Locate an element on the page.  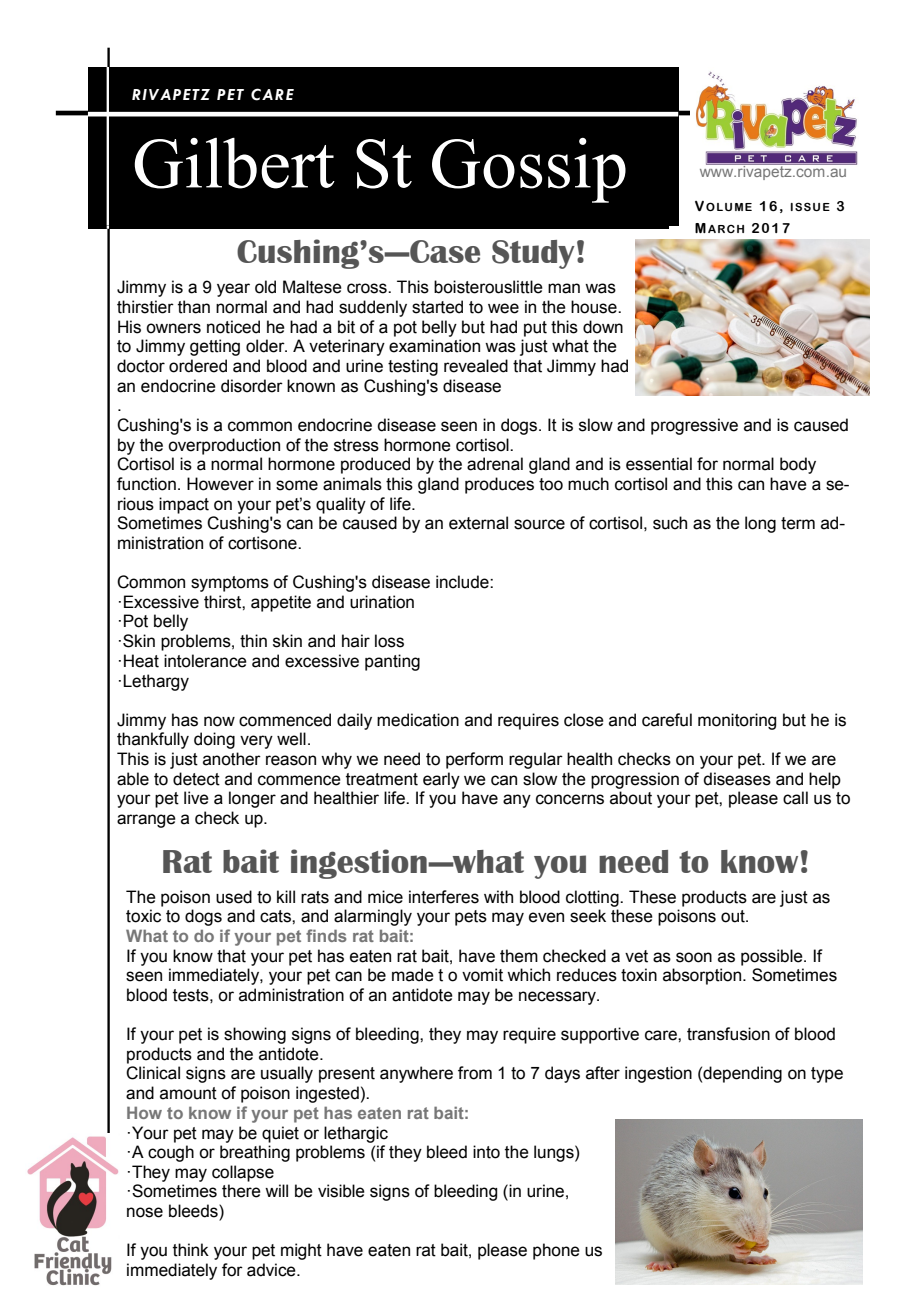
year is located at coordinates (233, 290).
